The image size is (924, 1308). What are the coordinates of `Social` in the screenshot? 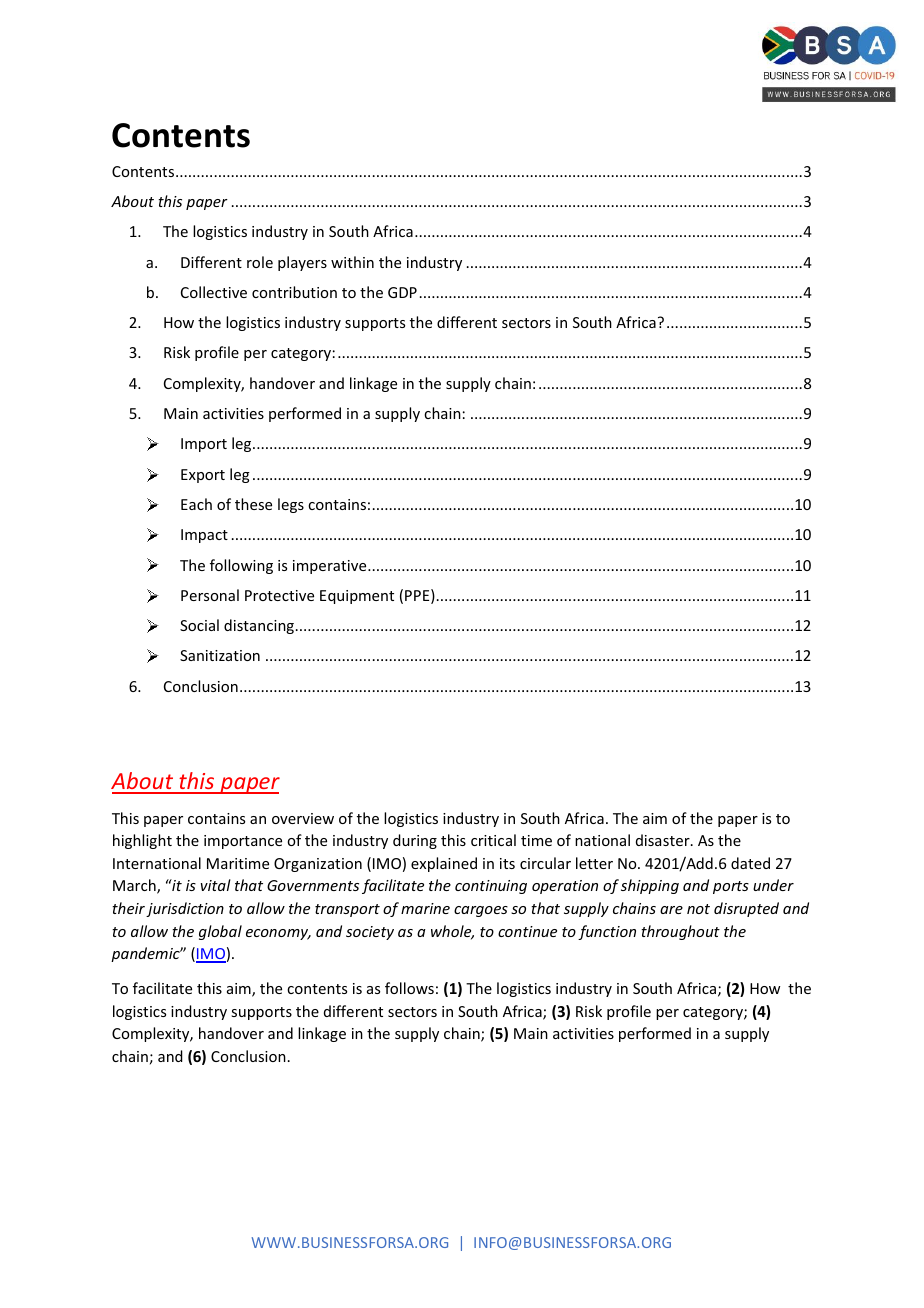 It's located at (199, 625).
